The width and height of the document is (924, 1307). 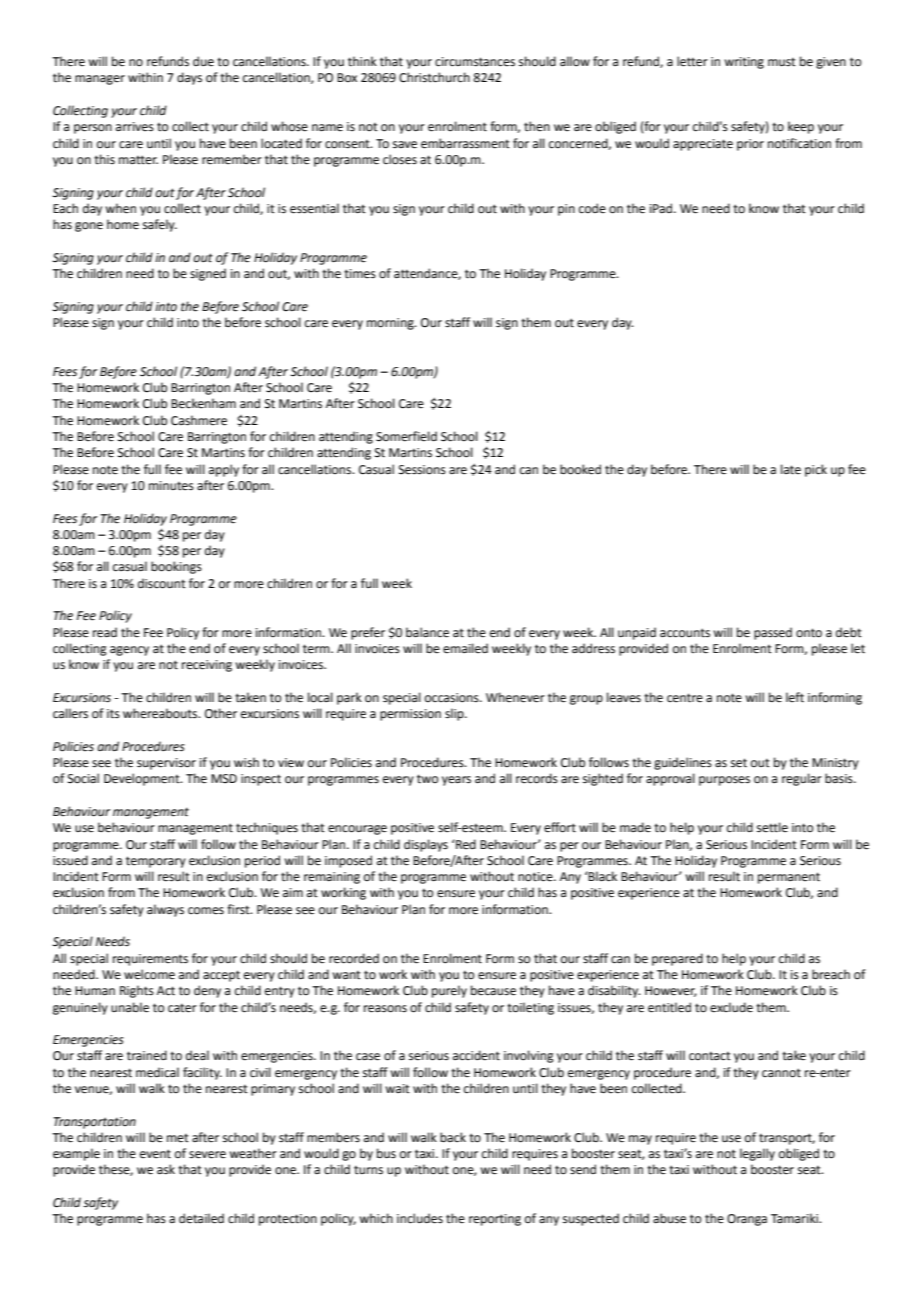 I want to click on permanent, so click(x=789, y=878).
